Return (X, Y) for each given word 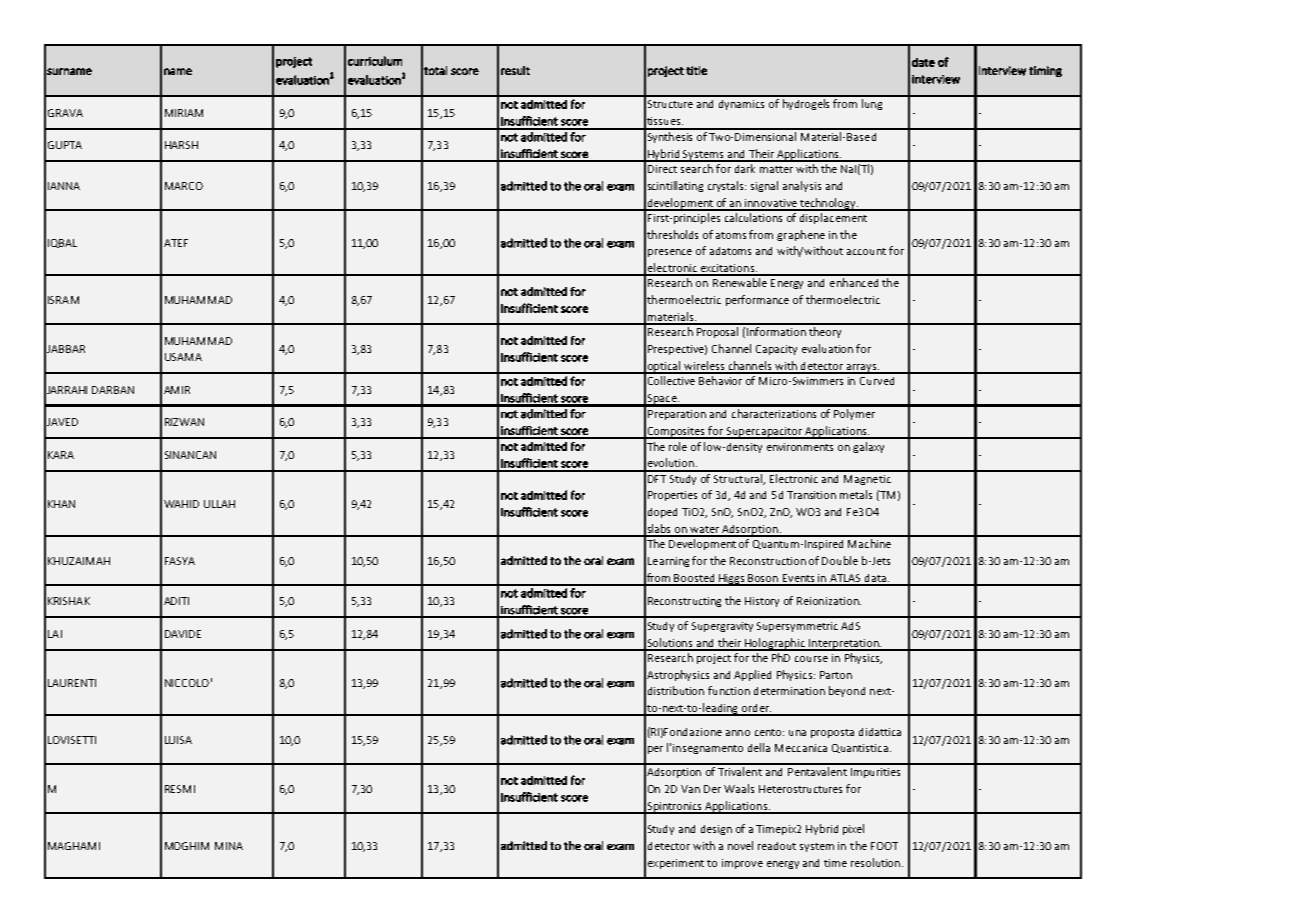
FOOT (884, 846)
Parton (836, 675)
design (716, 830)
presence (670, 253)
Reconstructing (684, 602)
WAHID (181, 504)
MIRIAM (184, 113)
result (515, 70)
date (923, 62)
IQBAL (62, 243)
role (678, 446)
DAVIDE (183, 634)
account (866, 251)
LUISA (178, 740)
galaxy (868, 447)
